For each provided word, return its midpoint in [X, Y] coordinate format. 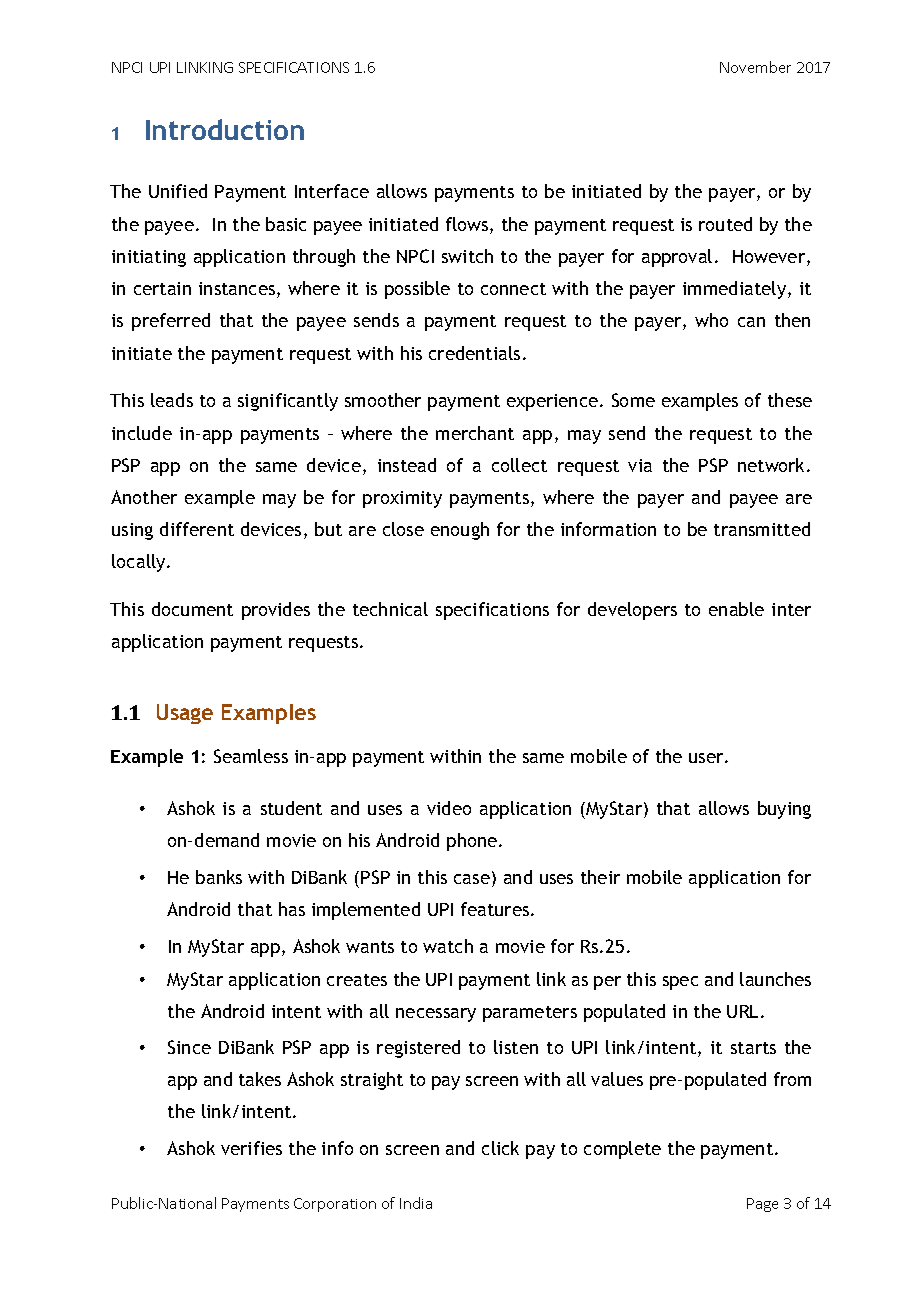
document [192, 609]
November [755, 67]
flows [468, 225]
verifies [251, 1148]
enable [736, 609]
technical [390, 609]
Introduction [225, 129]
